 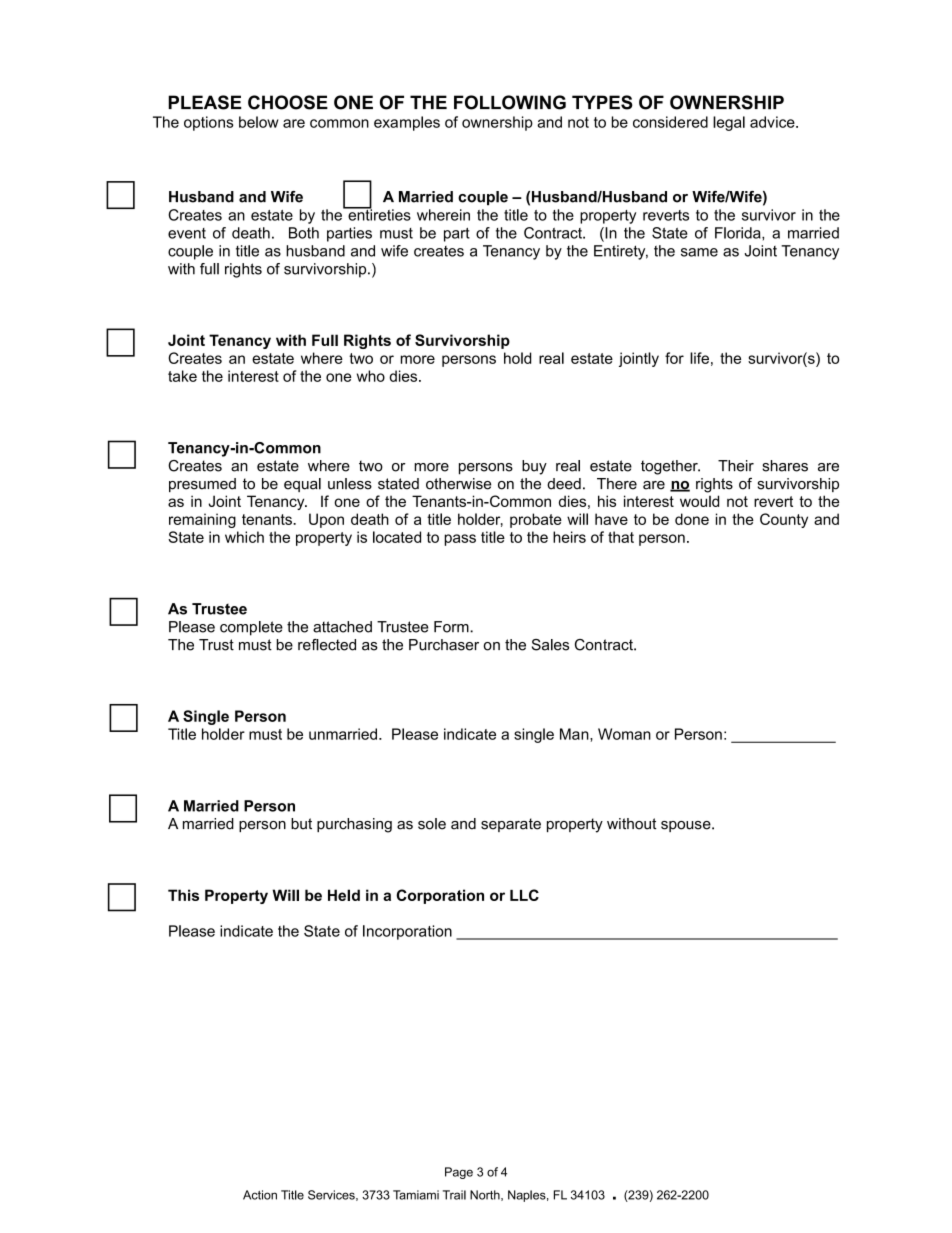 What do you see at coordinates (260, 1195) in the screenshot?
I see `Action` at bounding box center [260, 1195].
